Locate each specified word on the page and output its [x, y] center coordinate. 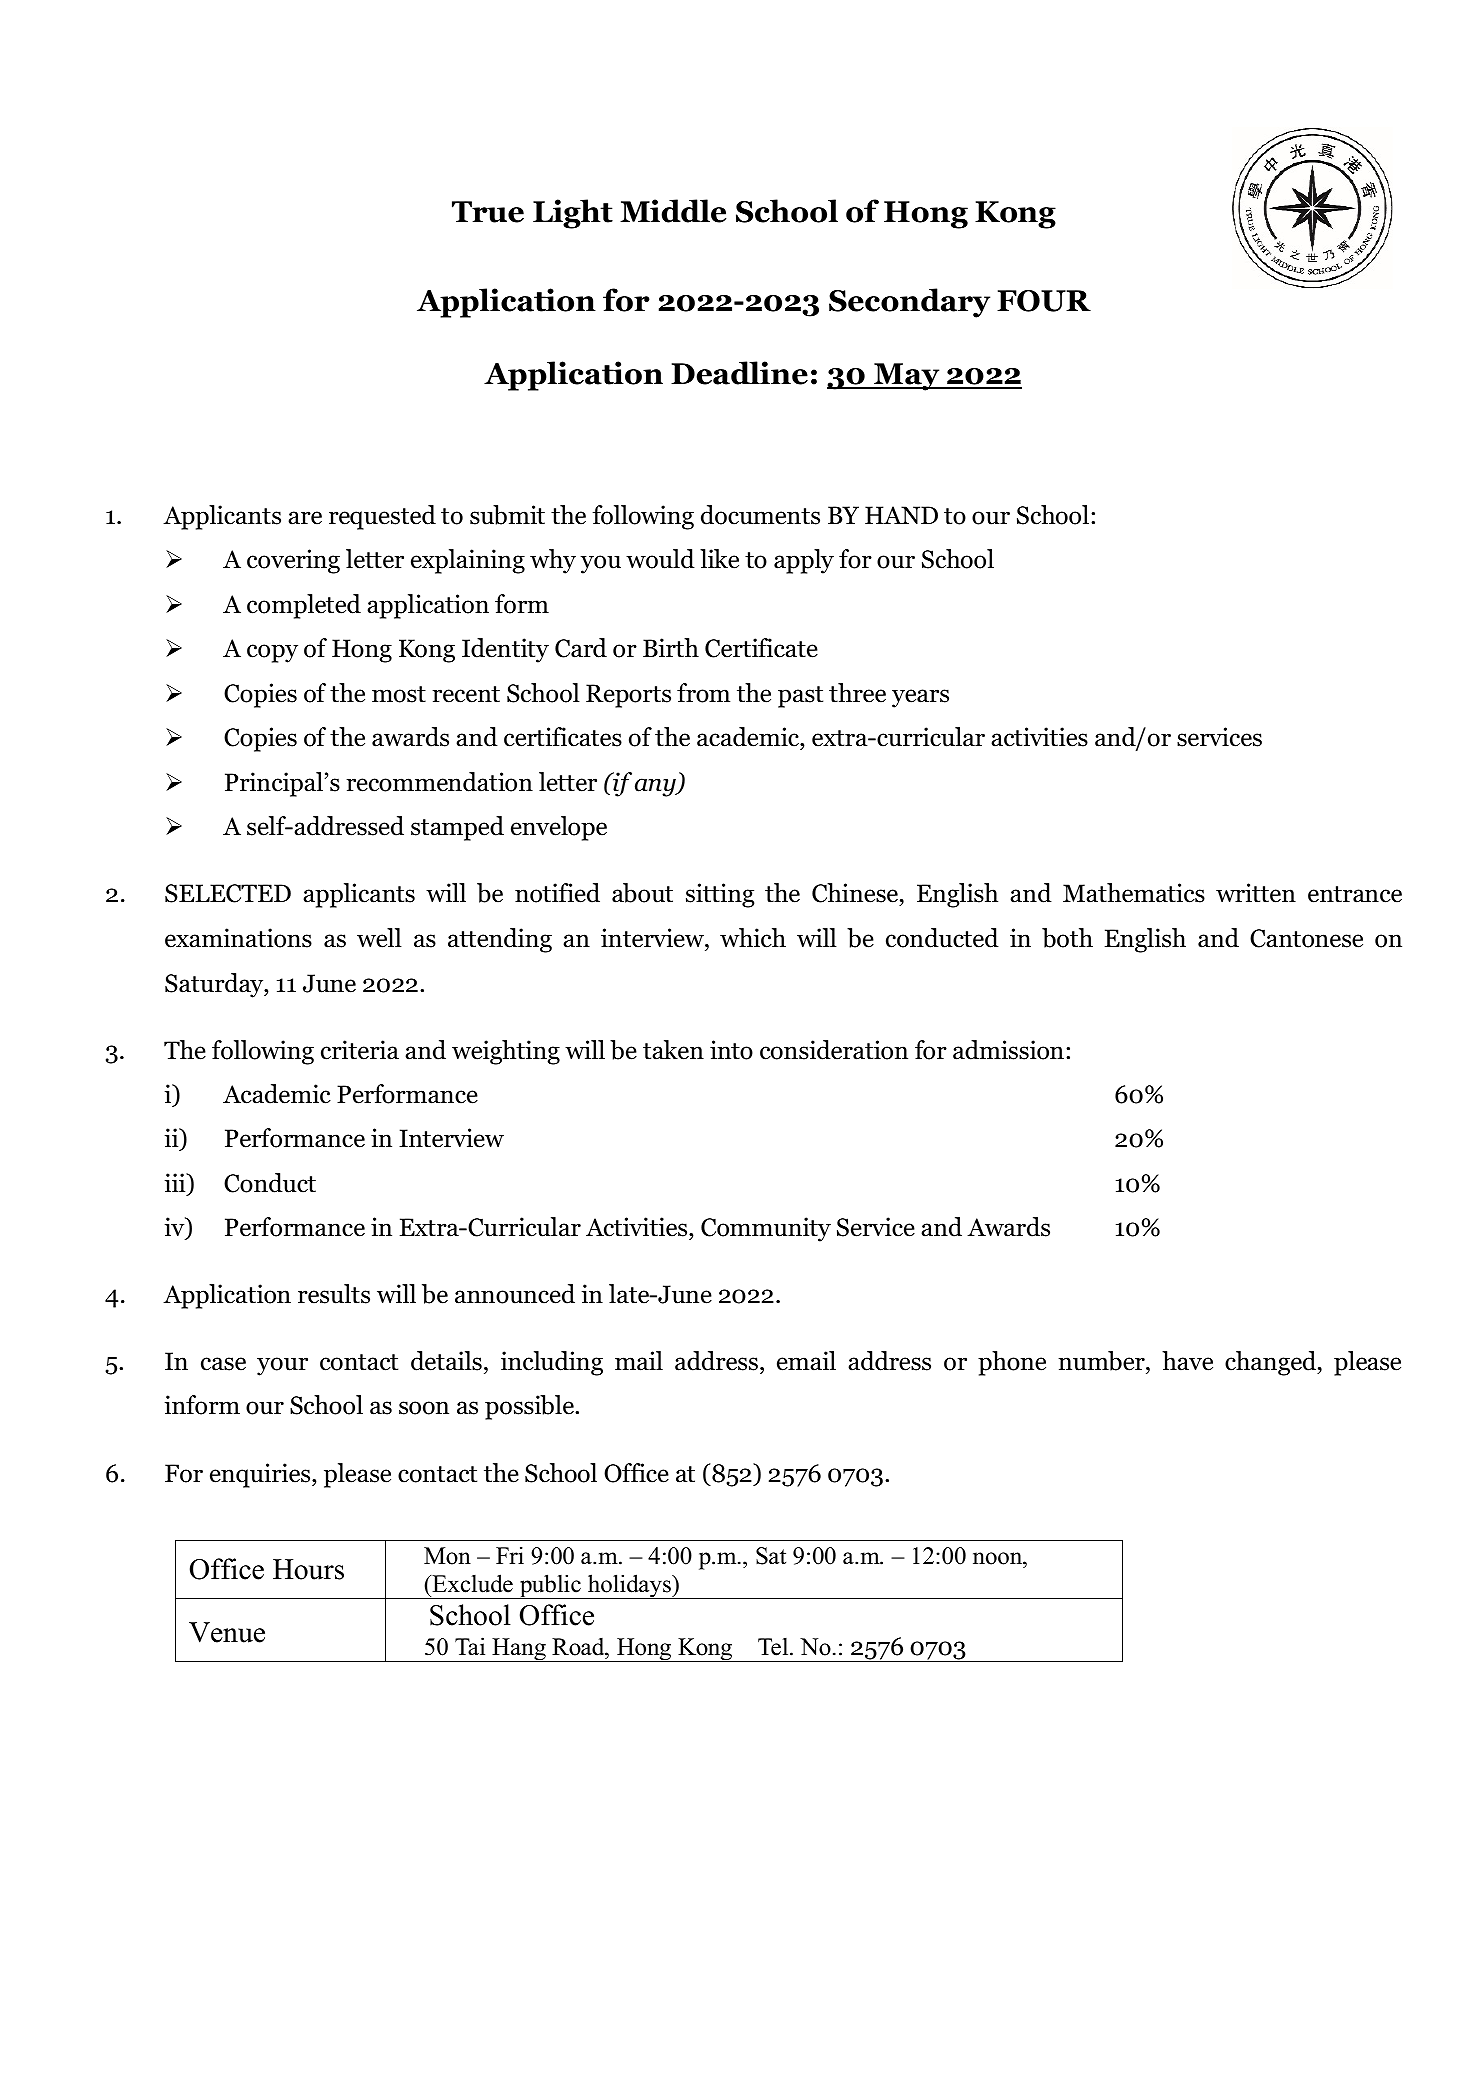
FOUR [1044, 301]
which [753, 938]
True [488, 212]
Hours [308, 1569]
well [379, 938]
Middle [673, 211]
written [1256, 893]
